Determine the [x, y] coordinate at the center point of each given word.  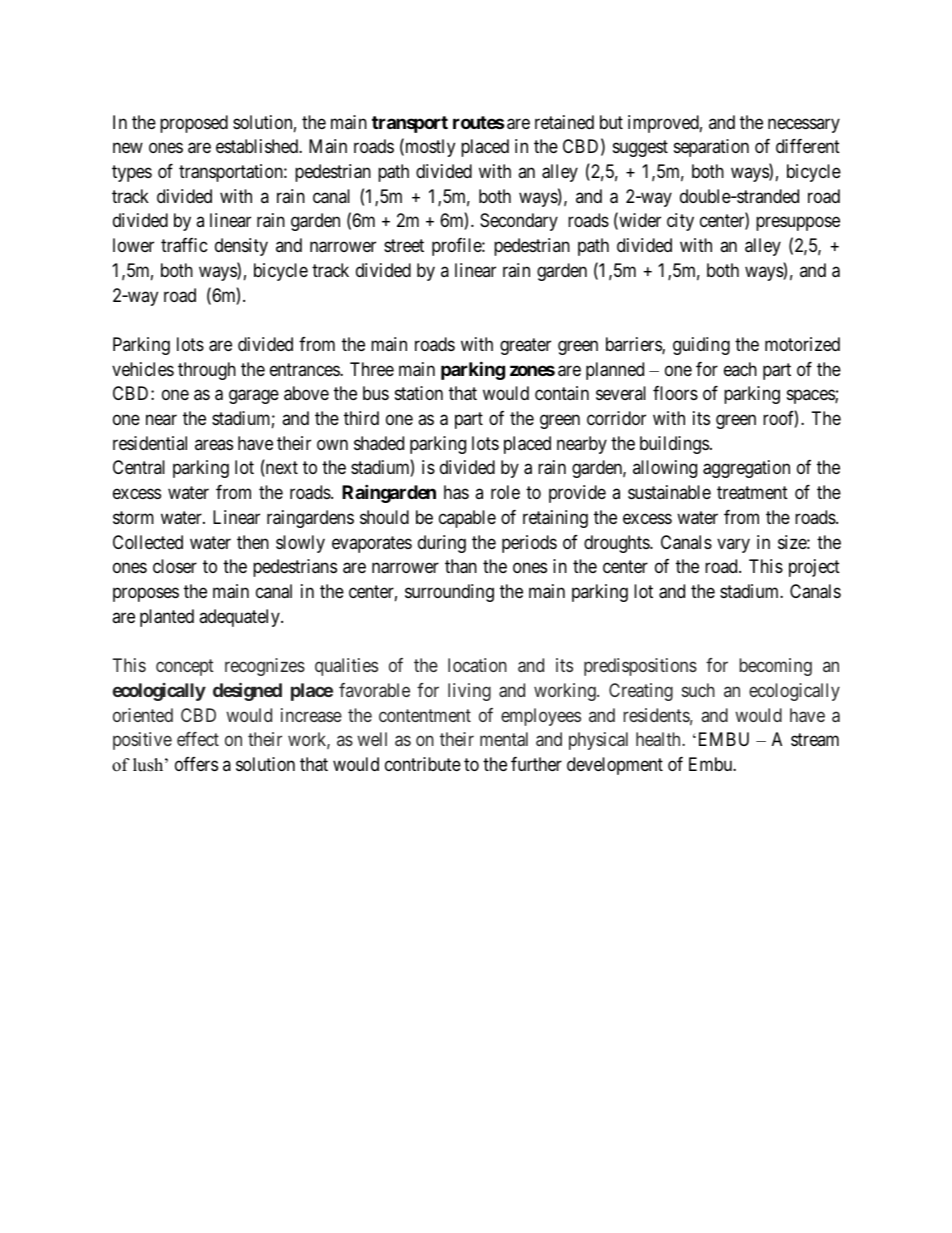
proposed [194, 124]
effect [198, 739]
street [404, 245]
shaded [379, 443]
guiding [701, 346]
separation [711, 148]
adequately [240, 618]
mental [504, 739]
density [241, 247]
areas [214, 444]
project [814, 568]
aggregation [746, 469]
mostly [429, 148]
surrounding [449, 593]
